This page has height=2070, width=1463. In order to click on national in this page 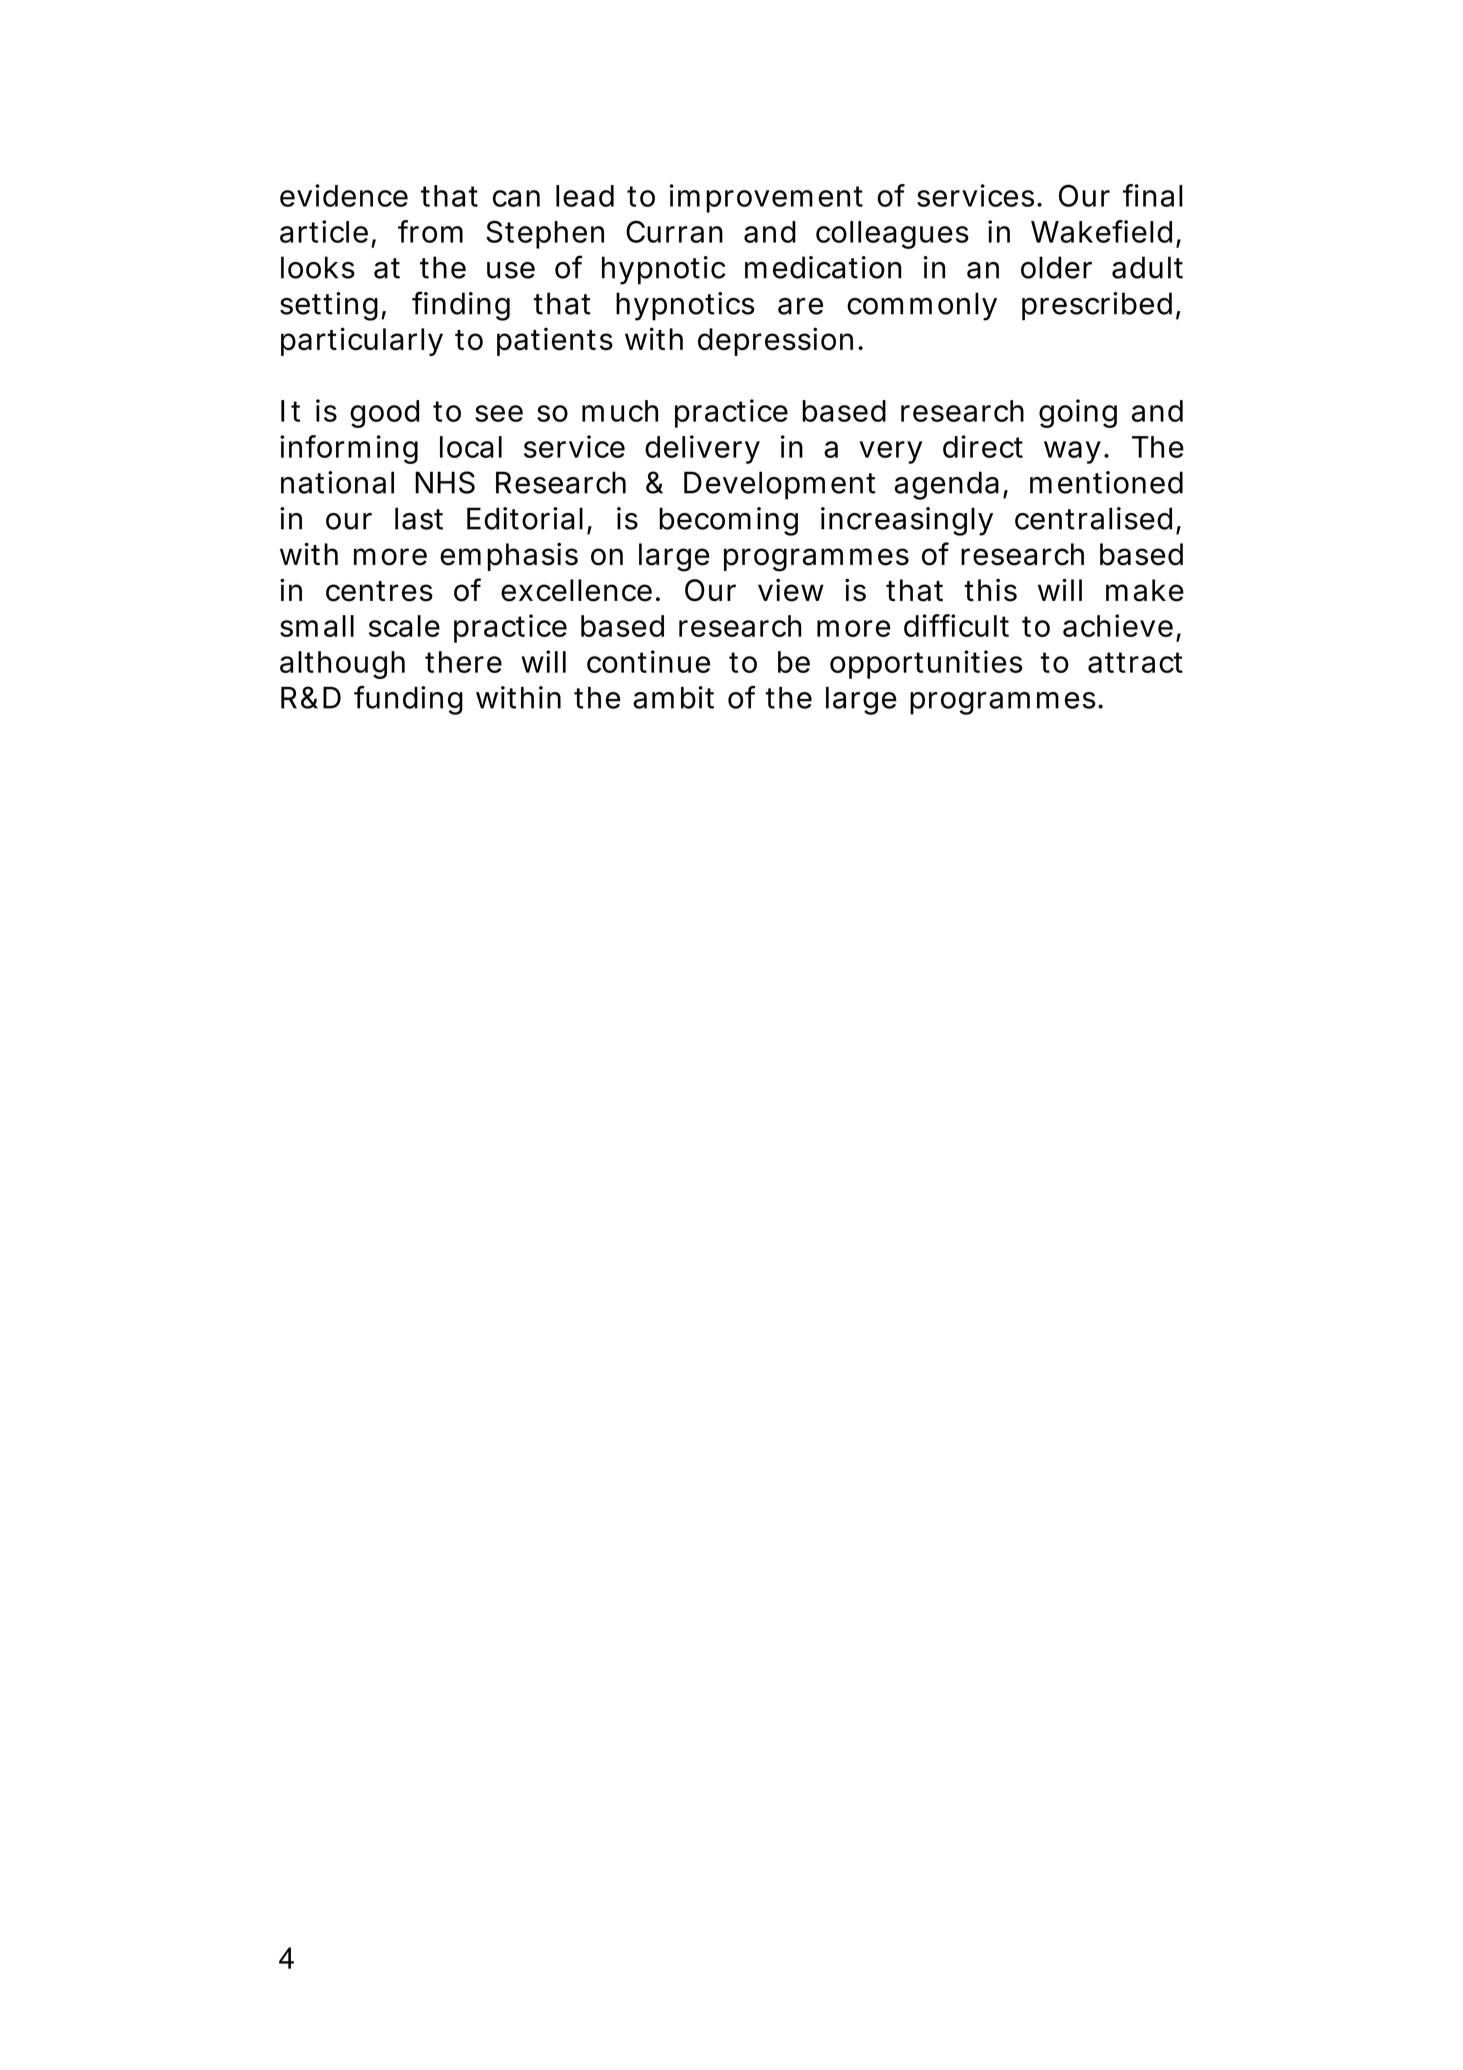, I will do `click(337, 482)`.
